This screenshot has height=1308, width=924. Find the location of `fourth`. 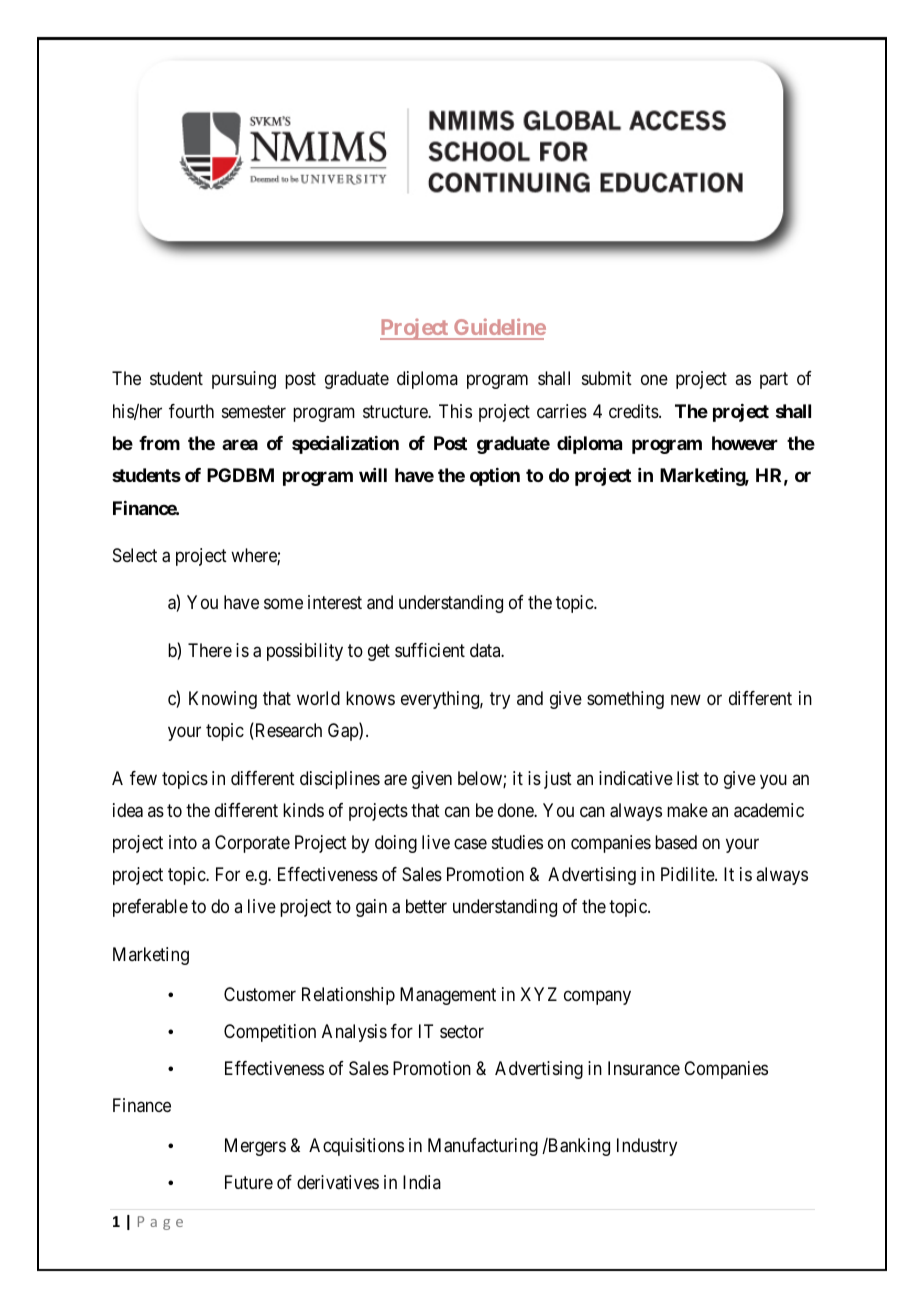

fourth is located at coordinates (191, 411).
